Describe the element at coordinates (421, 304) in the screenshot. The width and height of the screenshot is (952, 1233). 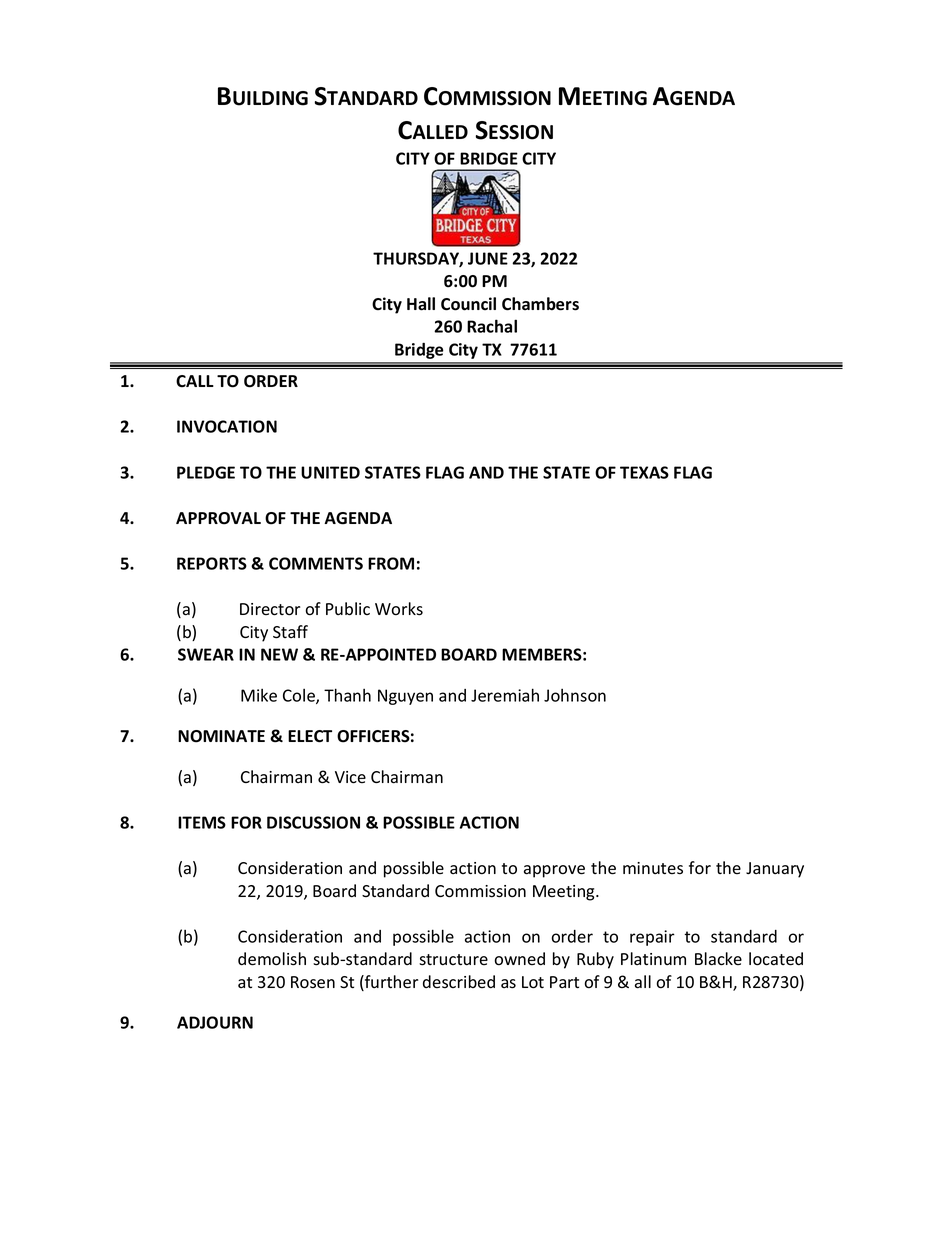
I see `Hall` at that location.
